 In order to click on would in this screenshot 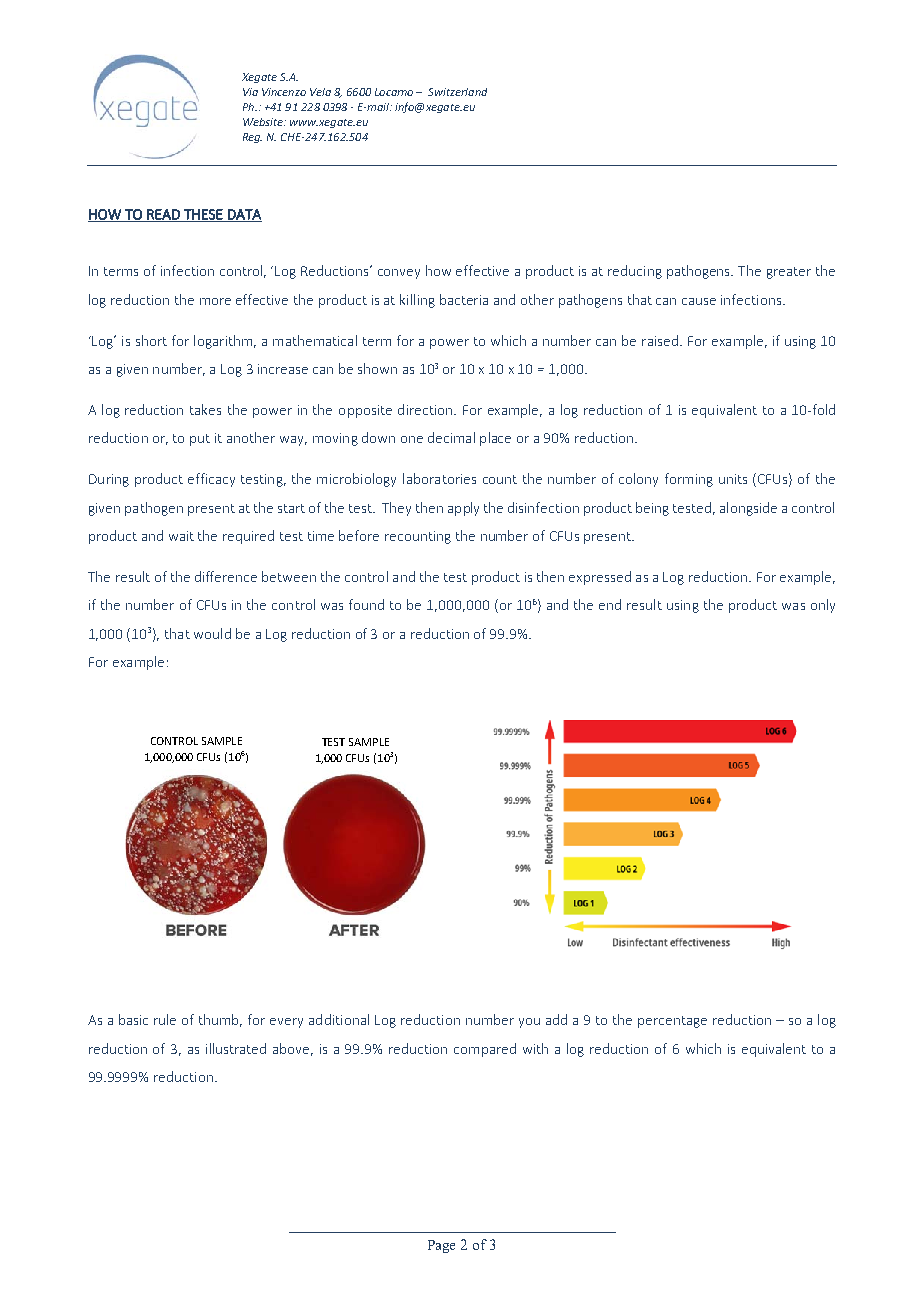, I will do `click(212, 633)`.
